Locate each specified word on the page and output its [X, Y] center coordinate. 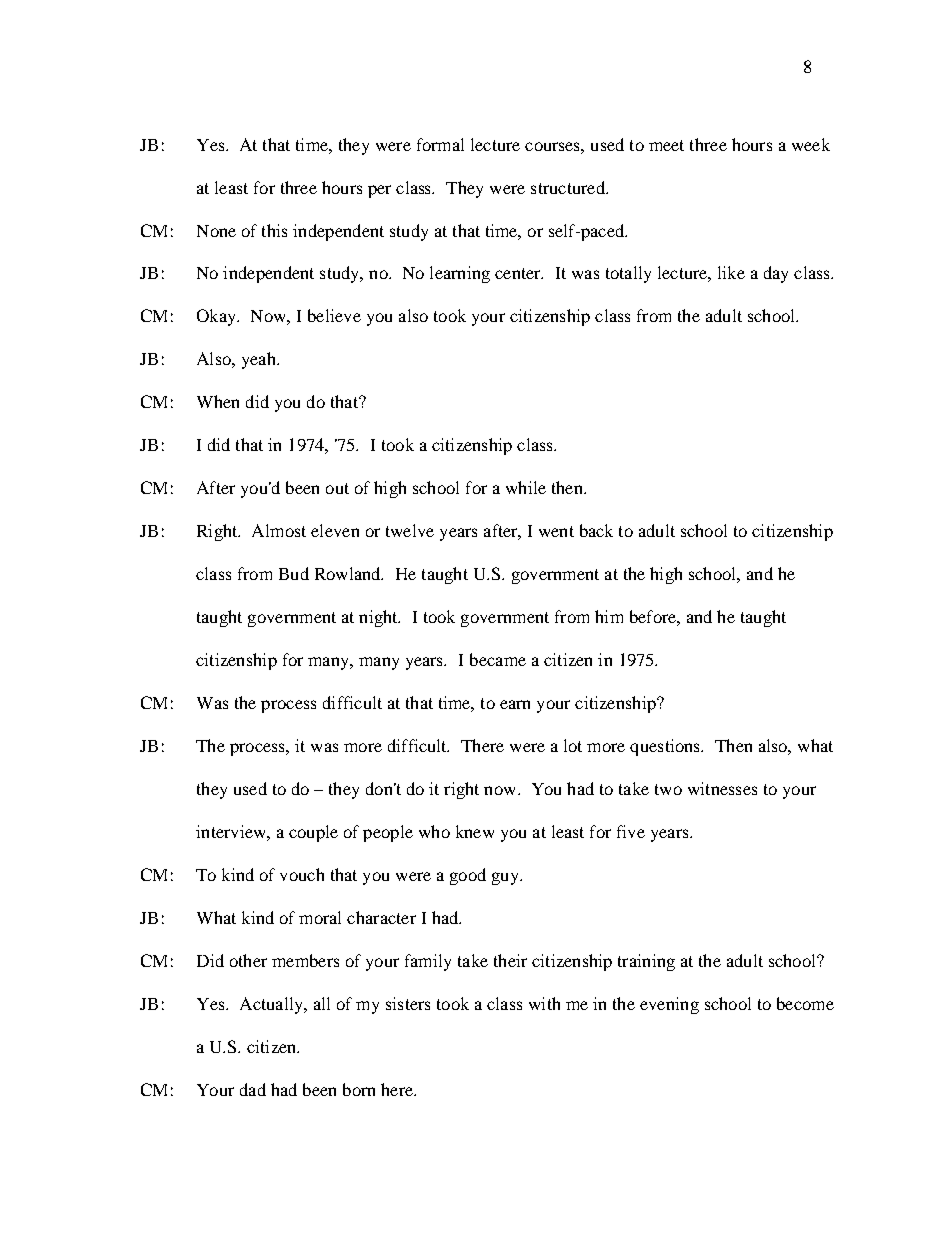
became [498, 659]
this [274, 230]
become [805, 1003]
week [811, 144]
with [544, 1003]
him [609, 616]
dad [253, 1089]
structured [569, 187]
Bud [294, 573]
